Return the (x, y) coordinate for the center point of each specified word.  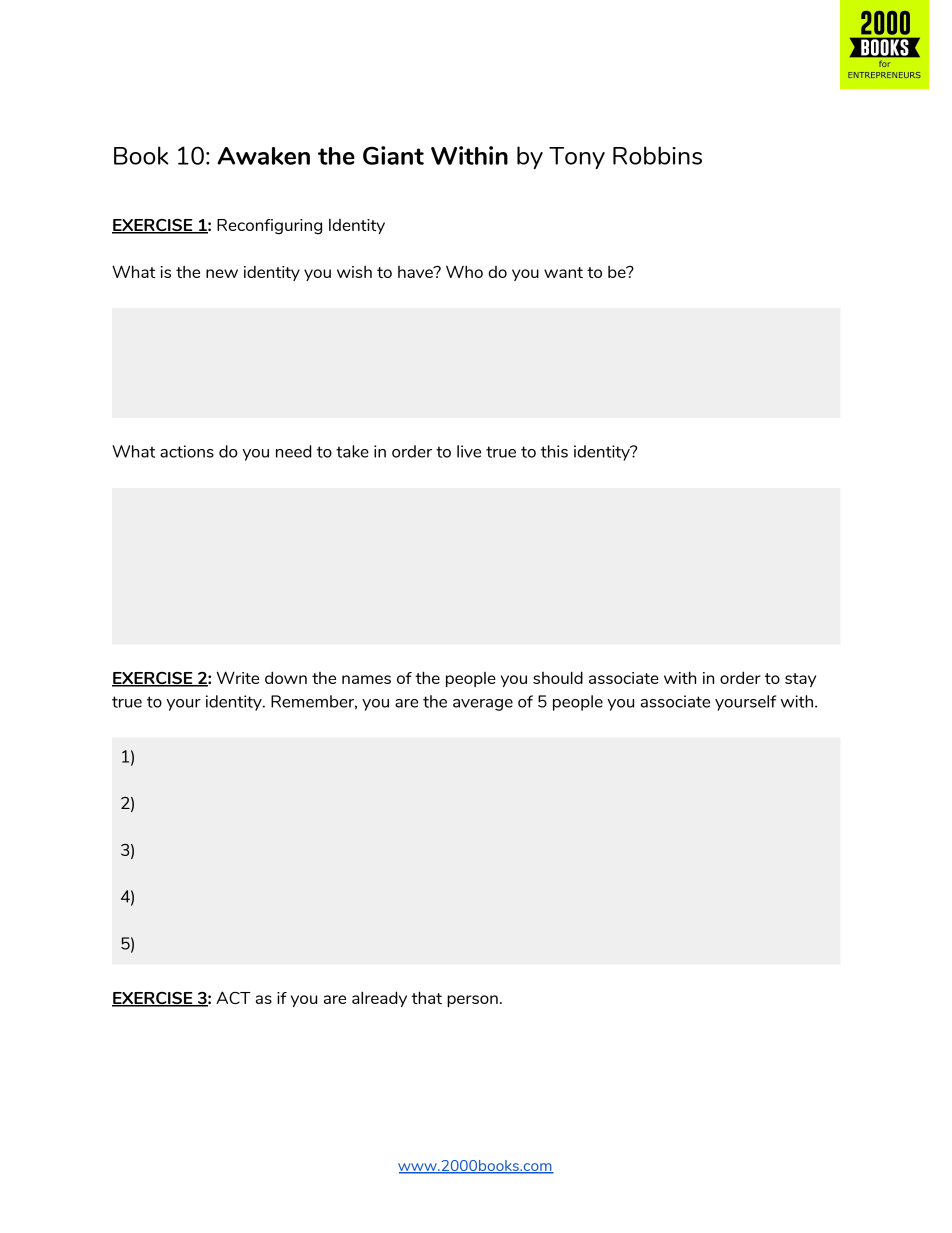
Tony (577, 158)
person (472, 1001)
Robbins (657, 155)
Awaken (263, 156)
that (426, 997)
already (379, 999)
